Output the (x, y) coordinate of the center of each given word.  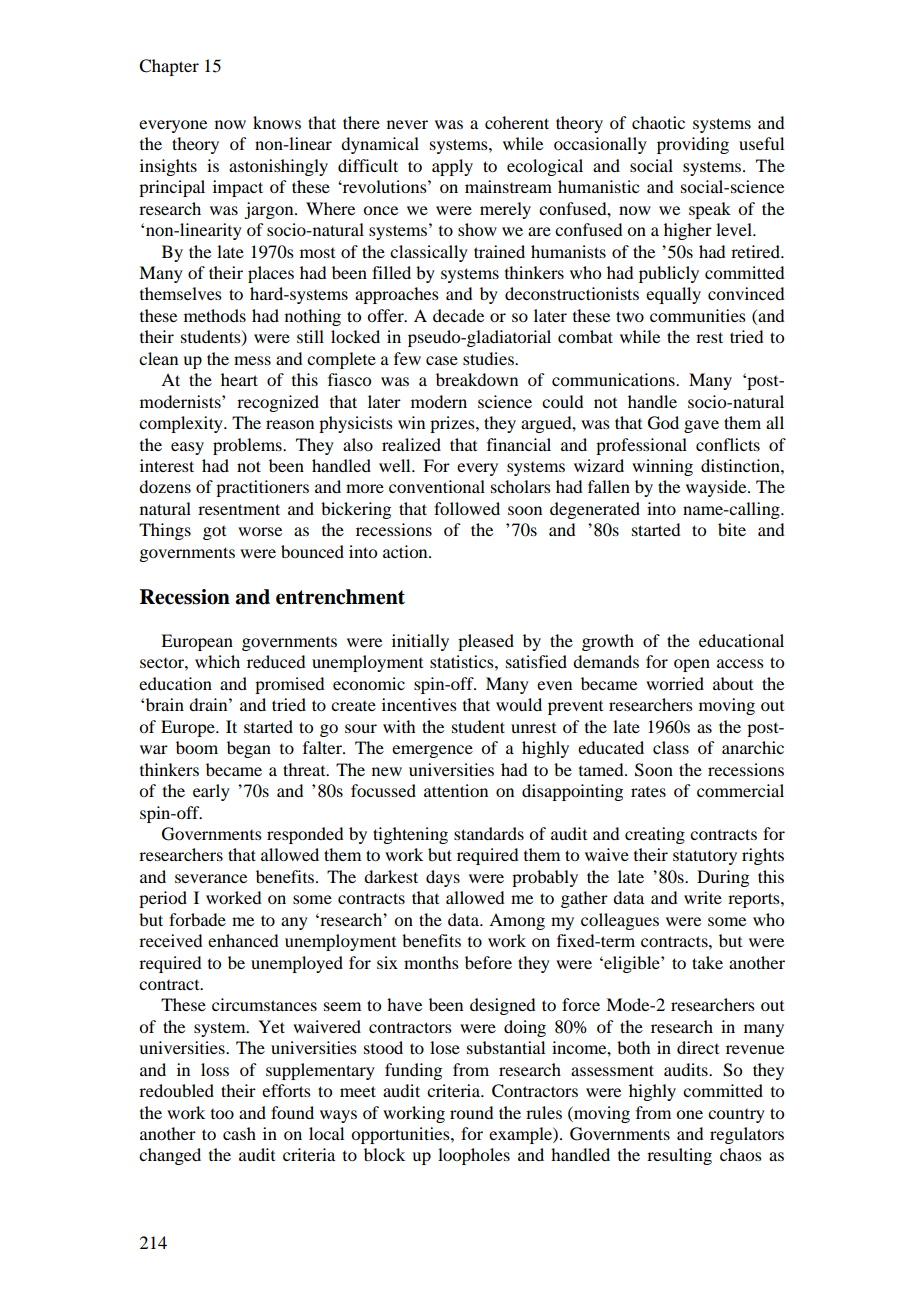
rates (648, 792)
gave (701, 426)
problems (248, 446)
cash (239, 1133)
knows (277, 122)
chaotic (658, 122)
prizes (453, 424)
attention (456, 790)
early (211, 792)
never (407, 124)
